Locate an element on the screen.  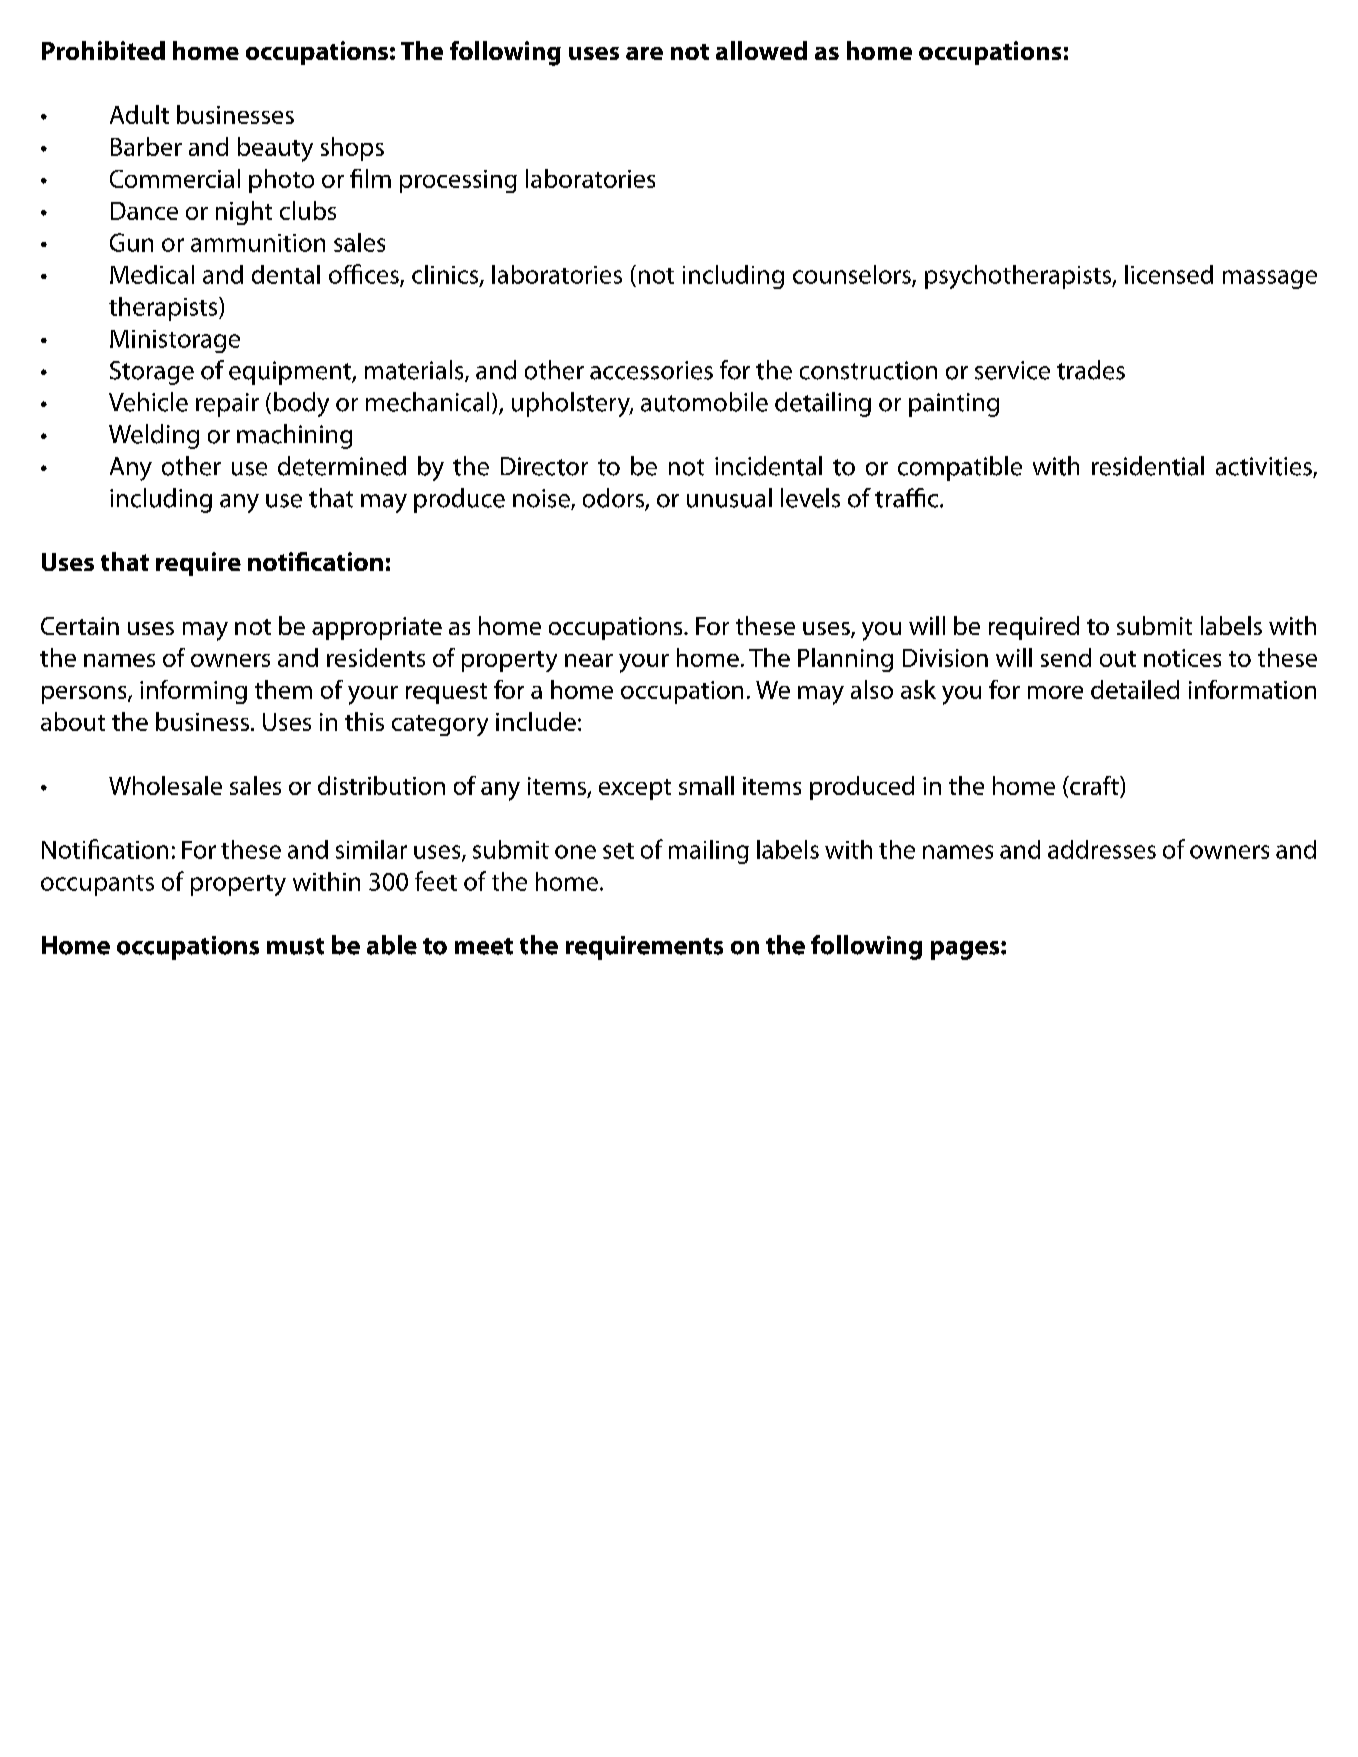
accessories is located at coordinates (651, 370).
